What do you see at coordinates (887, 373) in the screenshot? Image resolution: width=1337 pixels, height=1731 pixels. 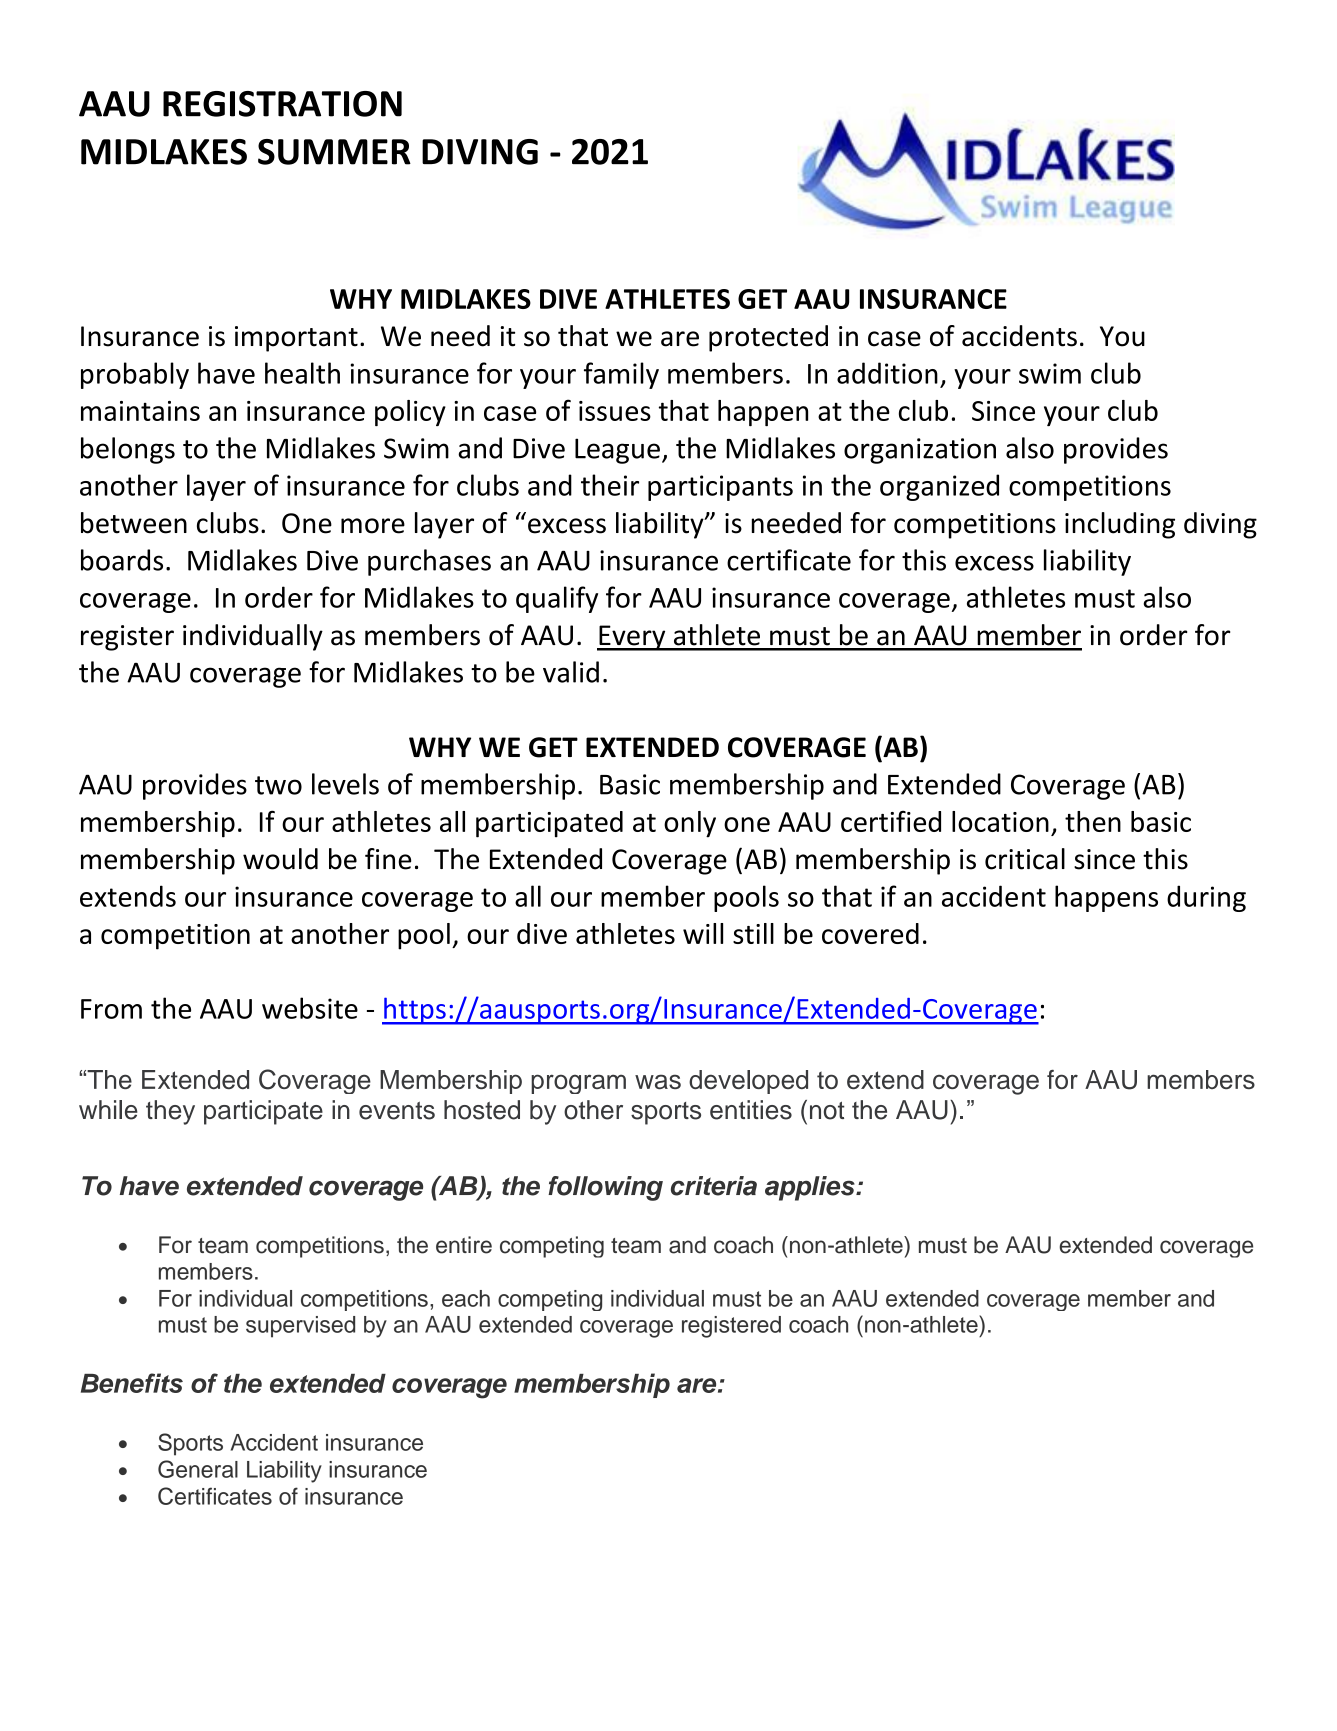 I see `addition` at bounding box center [887, 373].
